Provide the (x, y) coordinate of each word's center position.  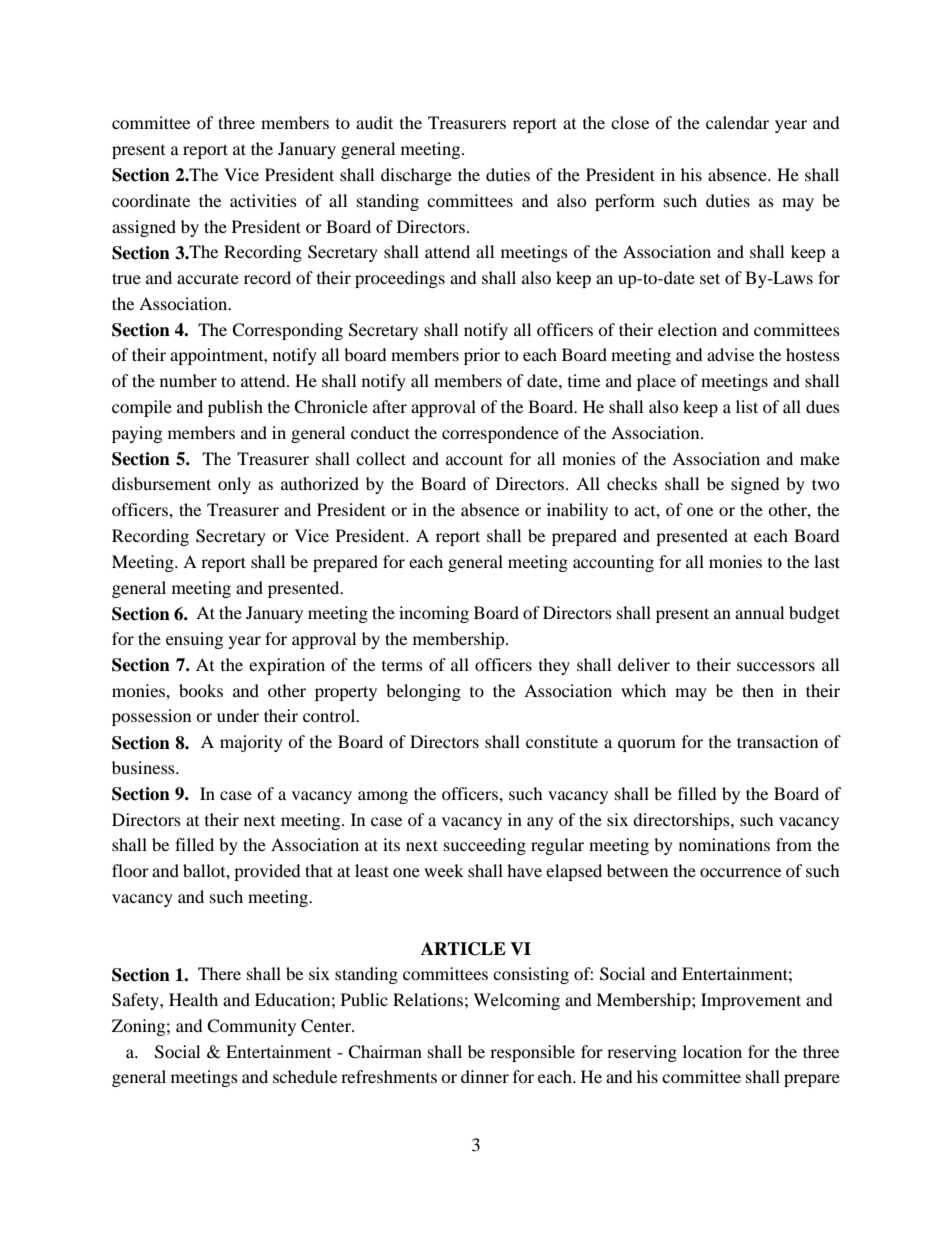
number (188, 380)
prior (482, 356)
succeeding (485, 846)
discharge (416, 176)
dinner (485, 1076)
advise (730, 354)
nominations (724, 844)
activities (263, 200)
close (630, 122)
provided (267, 872)
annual (759, 612)
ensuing (194, 640)
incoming (434, 614)
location (712, 1051)
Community (251, 1027)
